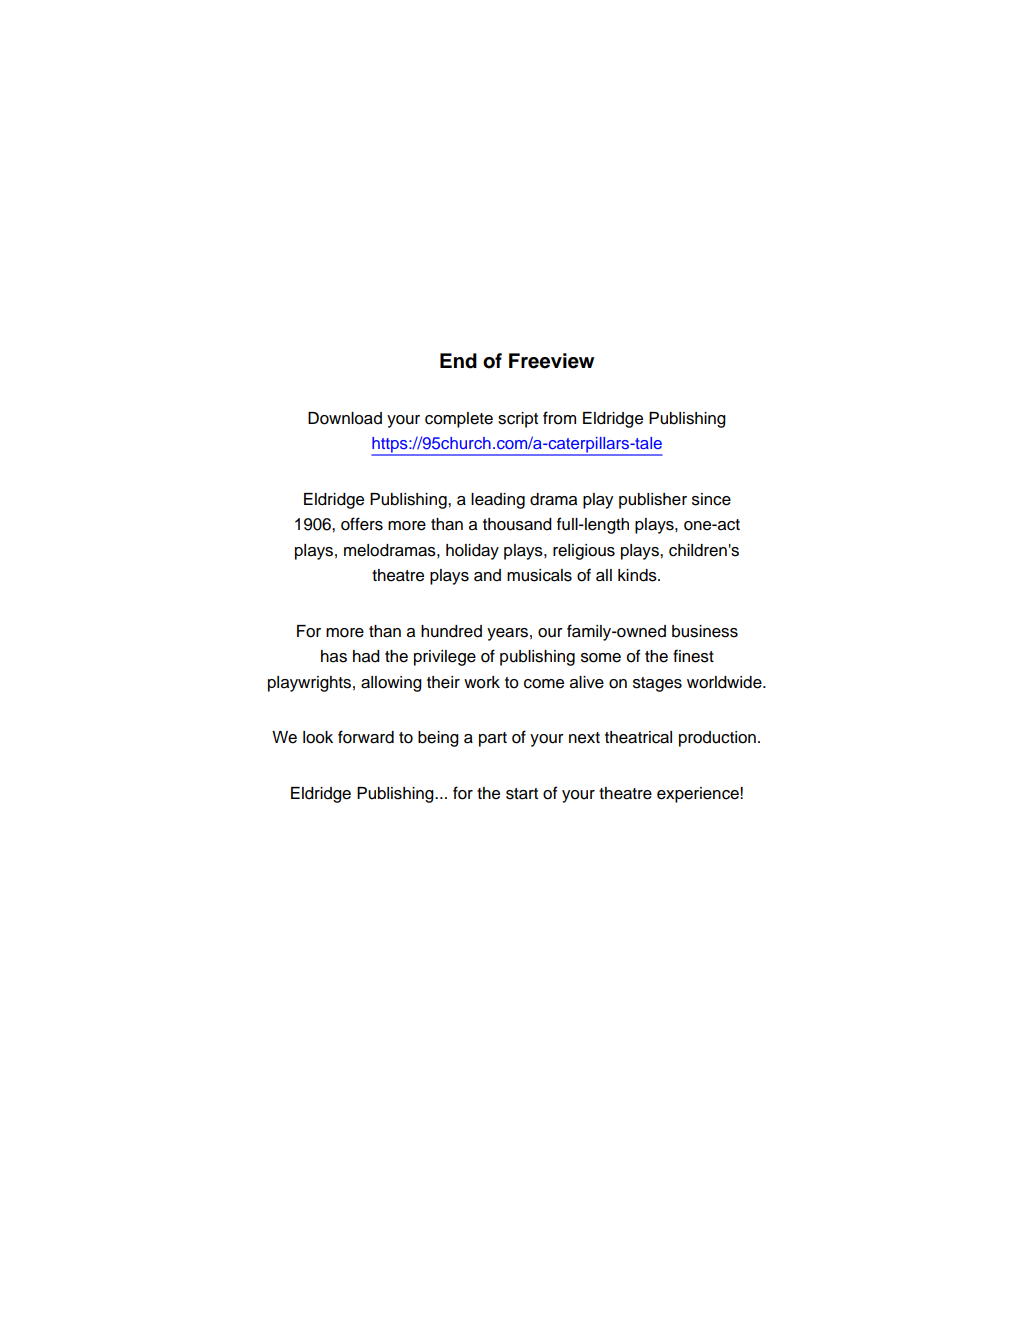 This screenshot has height=1338, width=1034. What do you see at coordinates (638, 575) in the screenshot?
I see `kinds` at bounding box center [638, 575].
